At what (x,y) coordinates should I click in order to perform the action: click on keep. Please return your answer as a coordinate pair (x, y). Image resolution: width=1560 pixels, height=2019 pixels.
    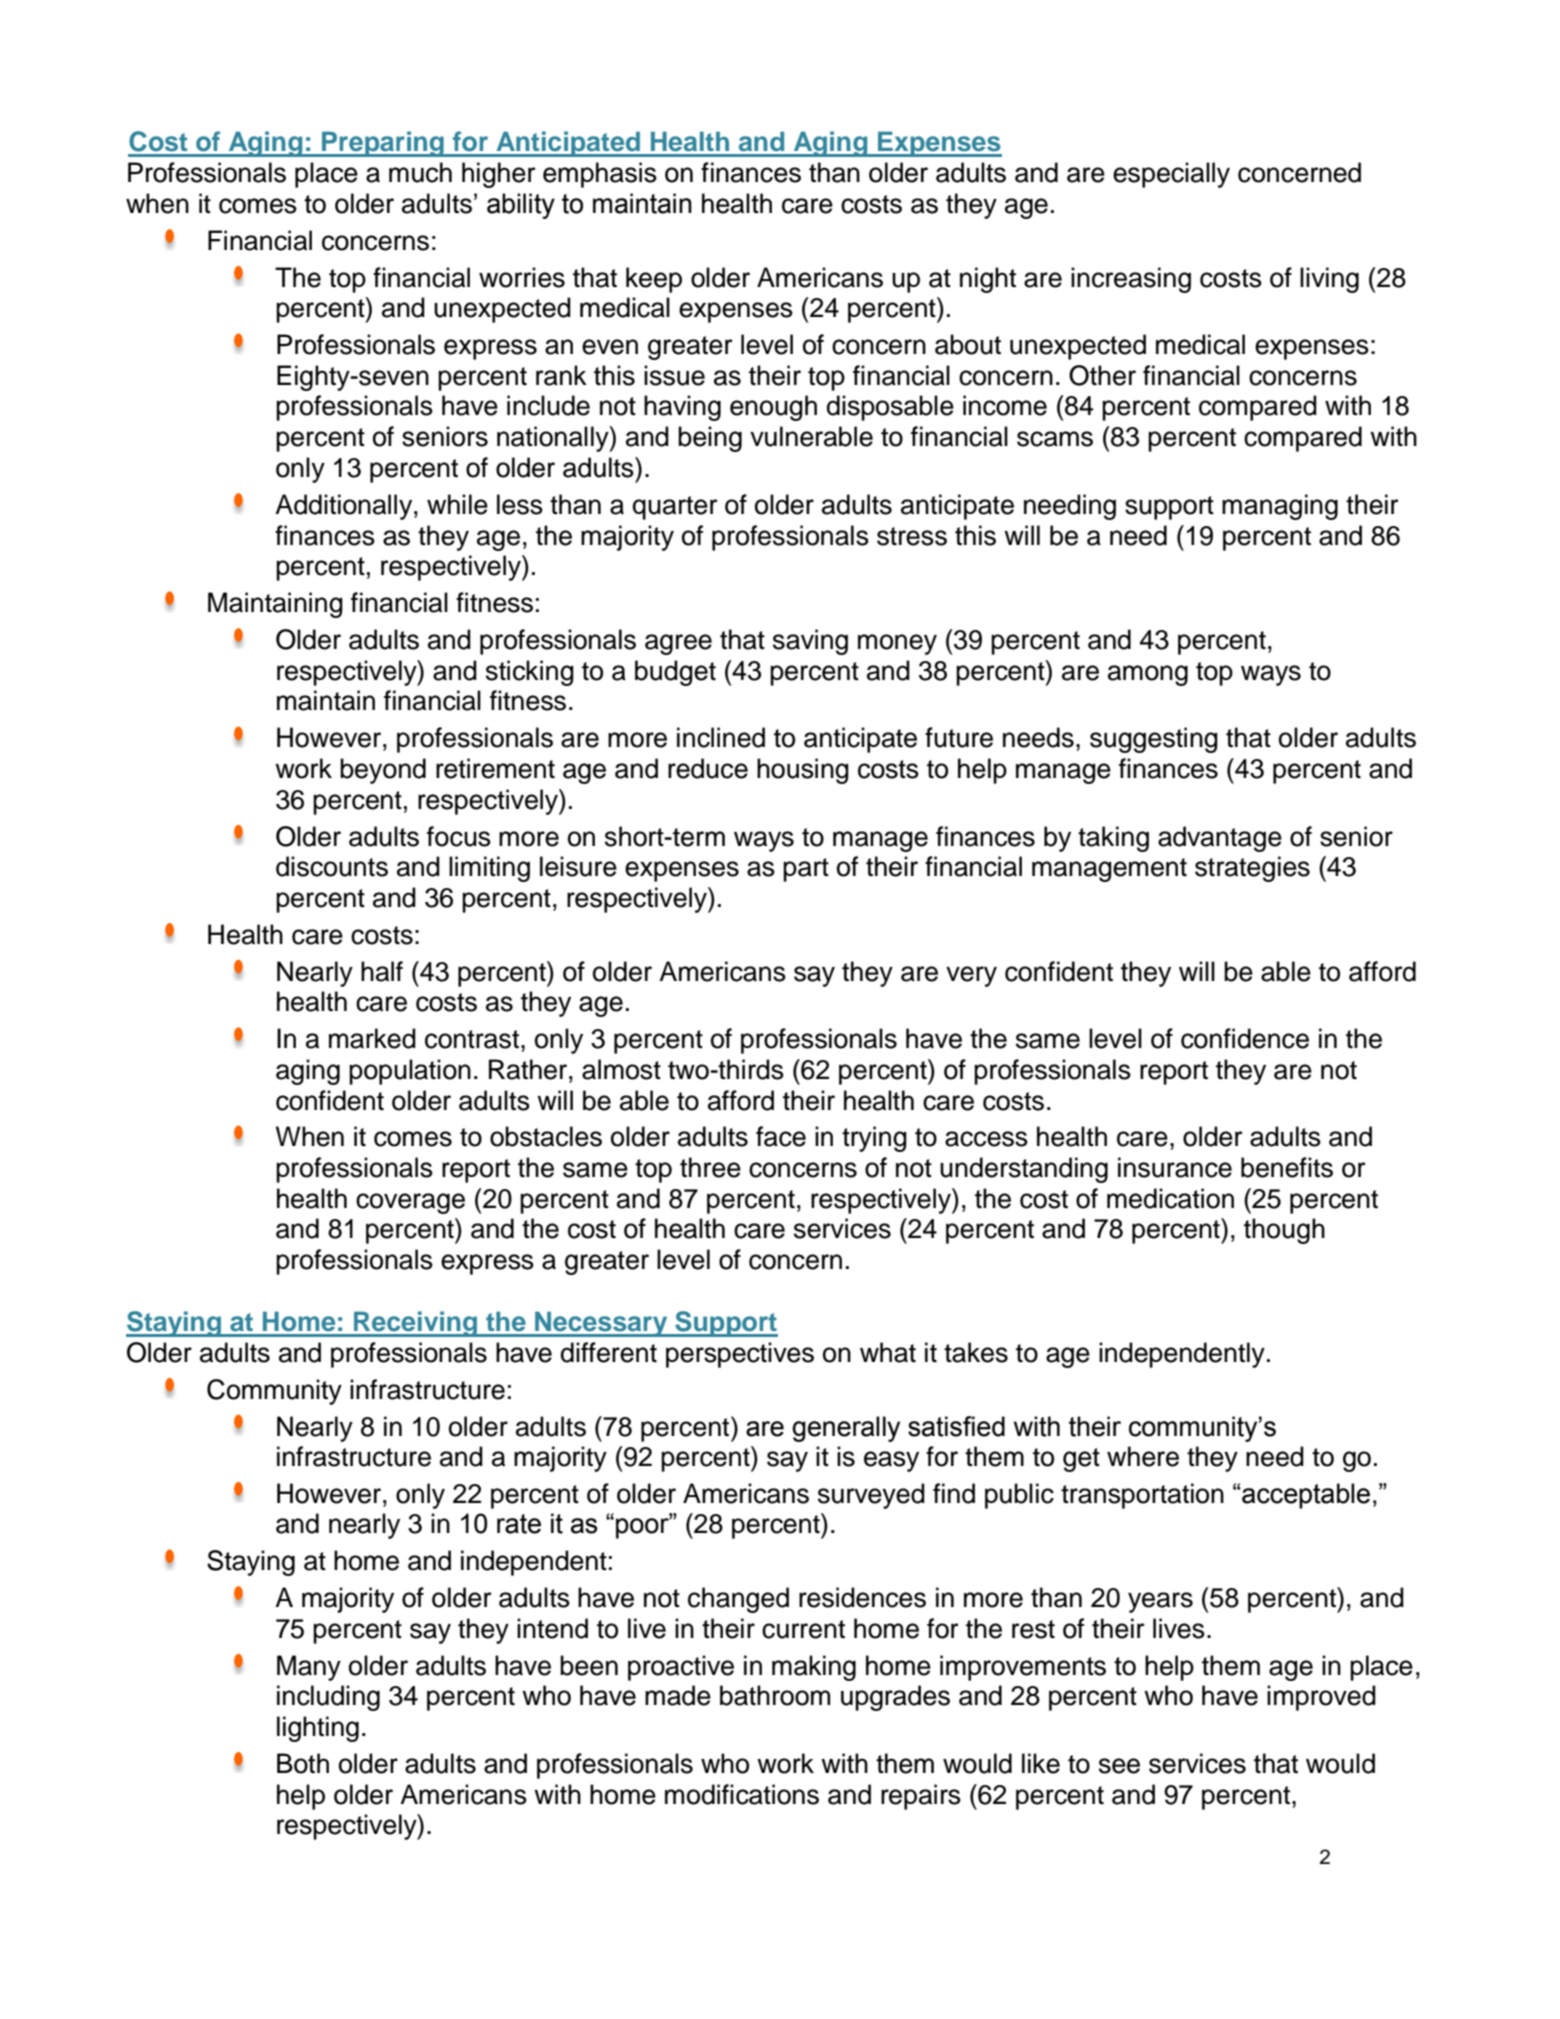
    Looking at the image, I should click on (654, 280).
